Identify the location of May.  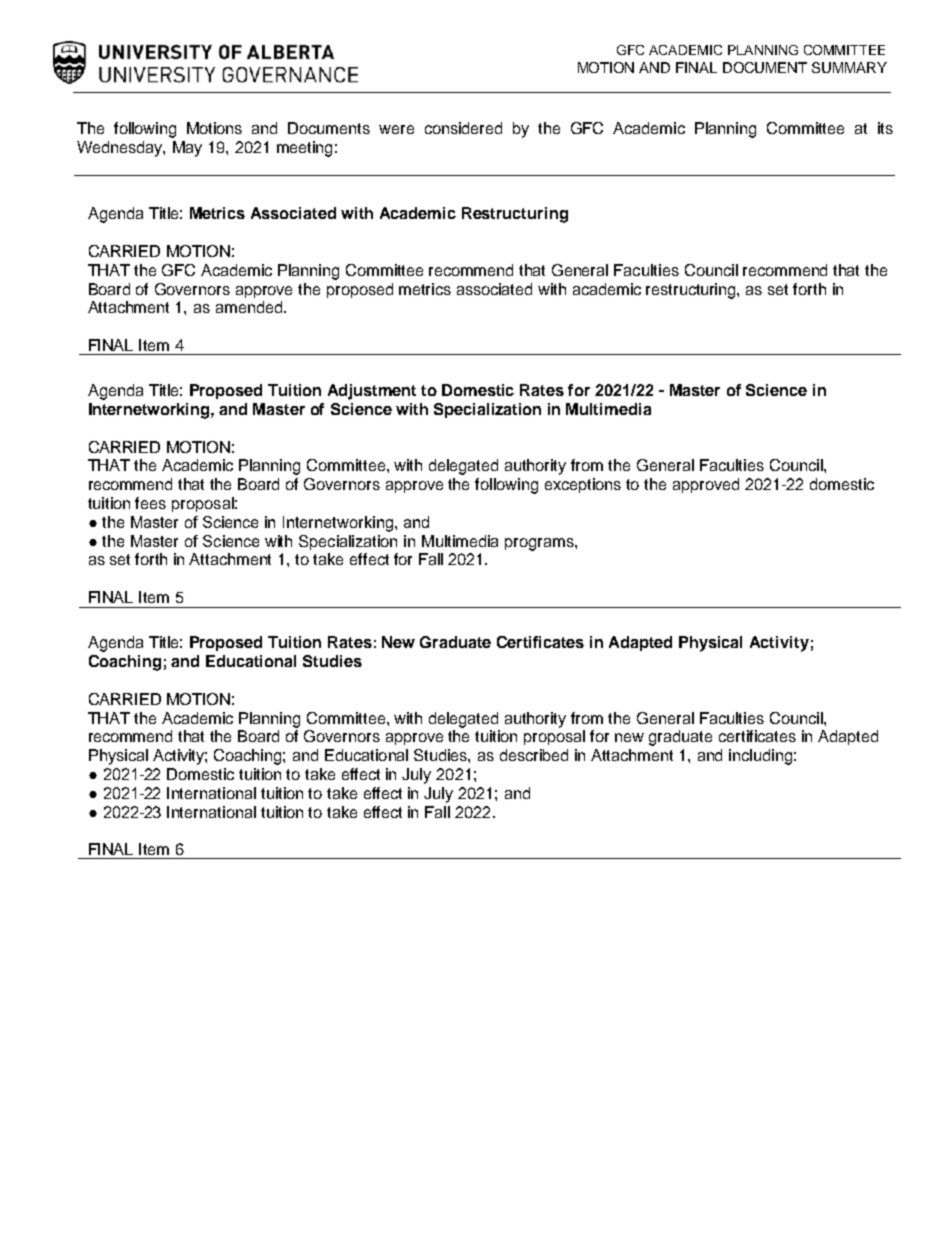
(187, 149).
